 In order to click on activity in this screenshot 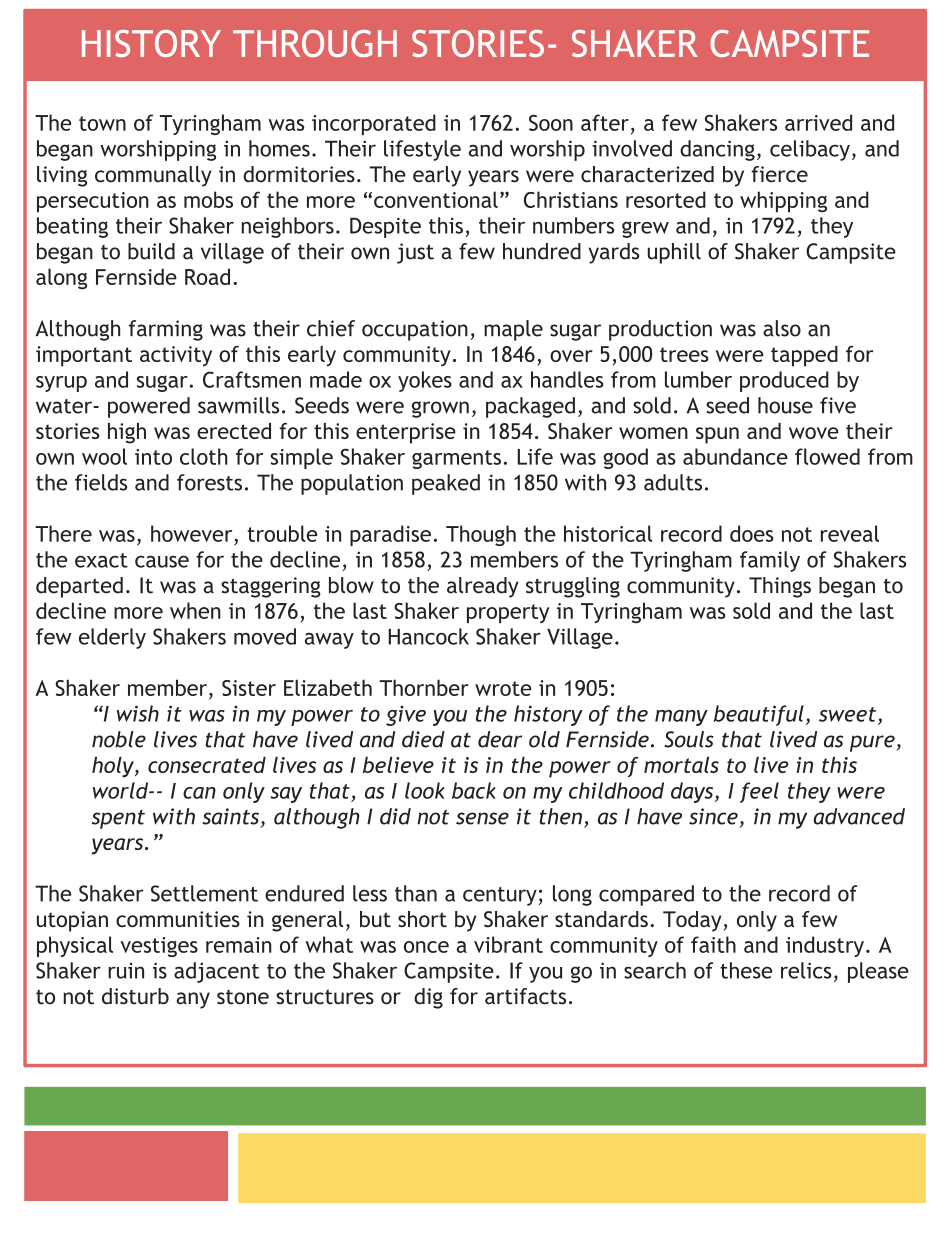, I will do `click(176, 356)`.
